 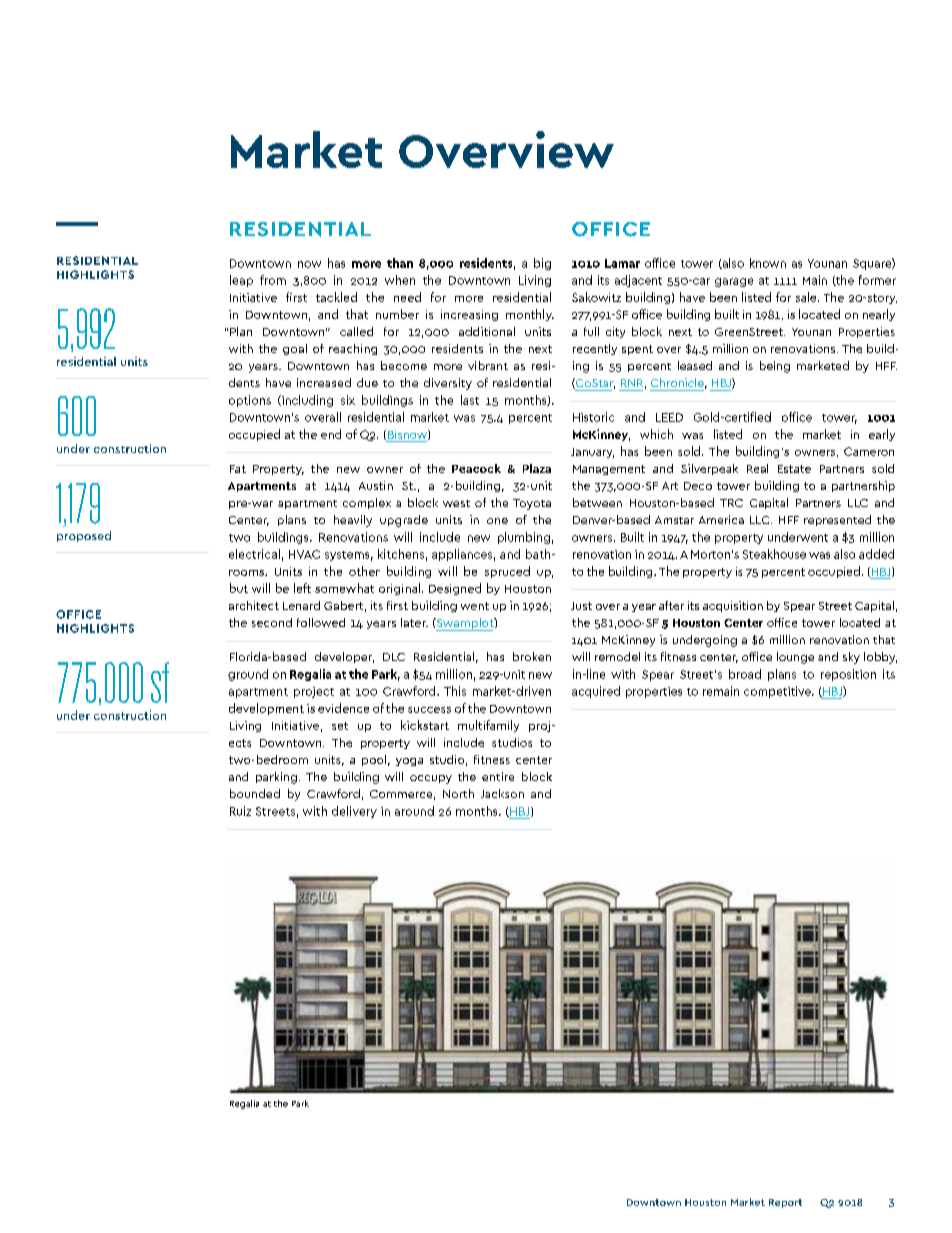 What do you see at coordinates (239, 588) in the page?
I see `but` at bounding box center [239, 588].
